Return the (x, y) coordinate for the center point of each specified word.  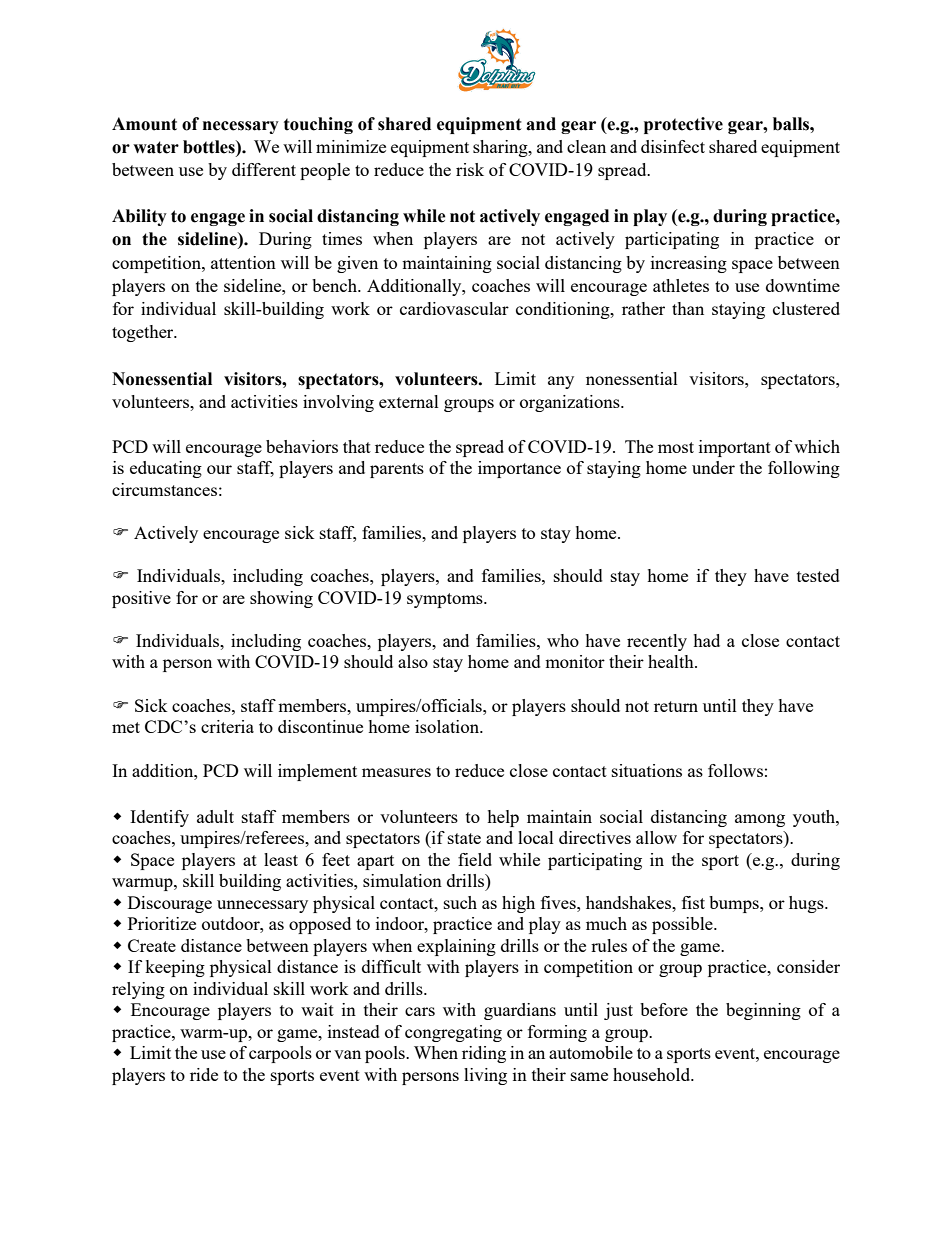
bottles (210, 147)
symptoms (446, 600)
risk (470, 169)
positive (141, 599)
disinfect (673, 146)
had (706, 640)
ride (204, 1074)
